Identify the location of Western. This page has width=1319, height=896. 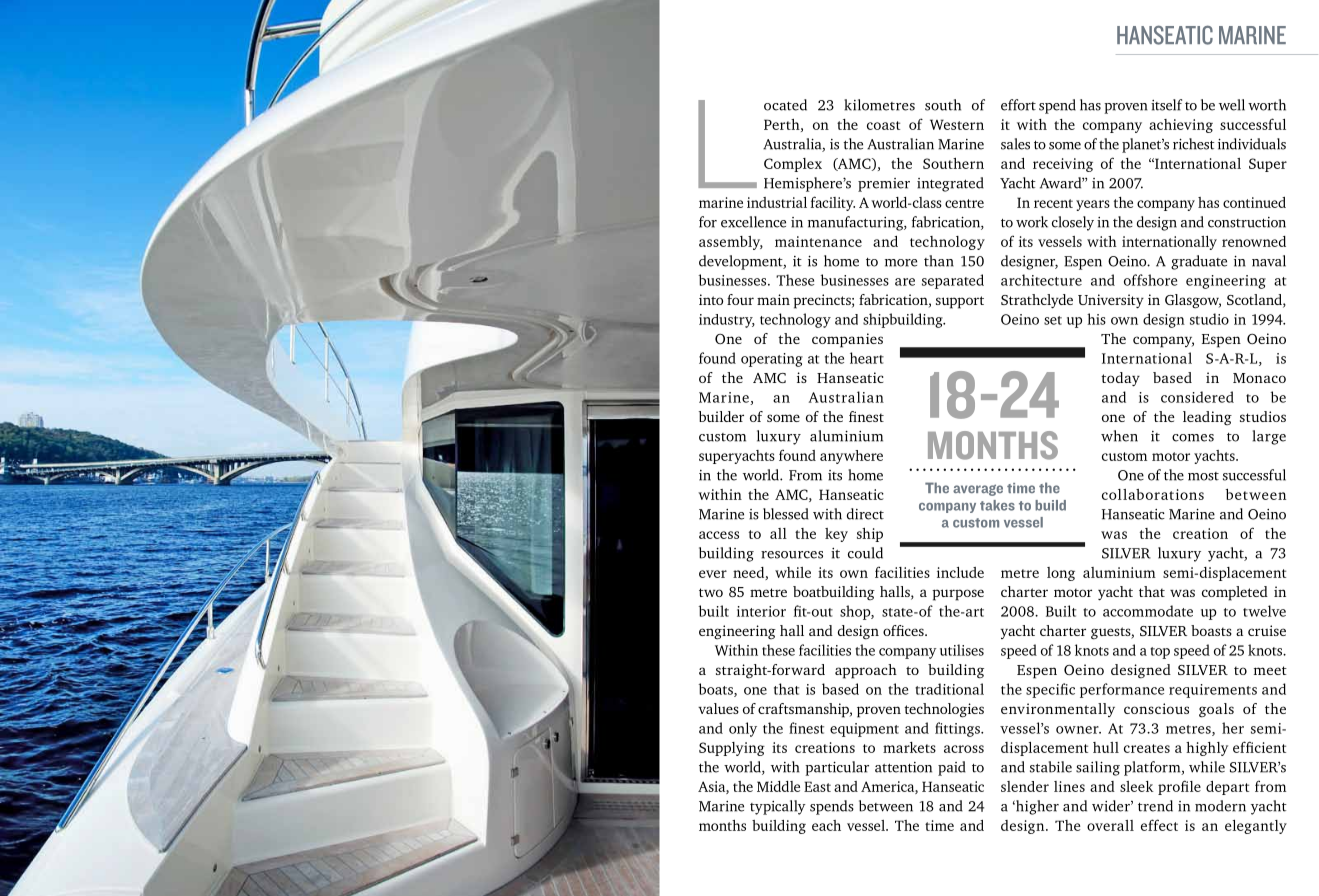
(957, 124).
